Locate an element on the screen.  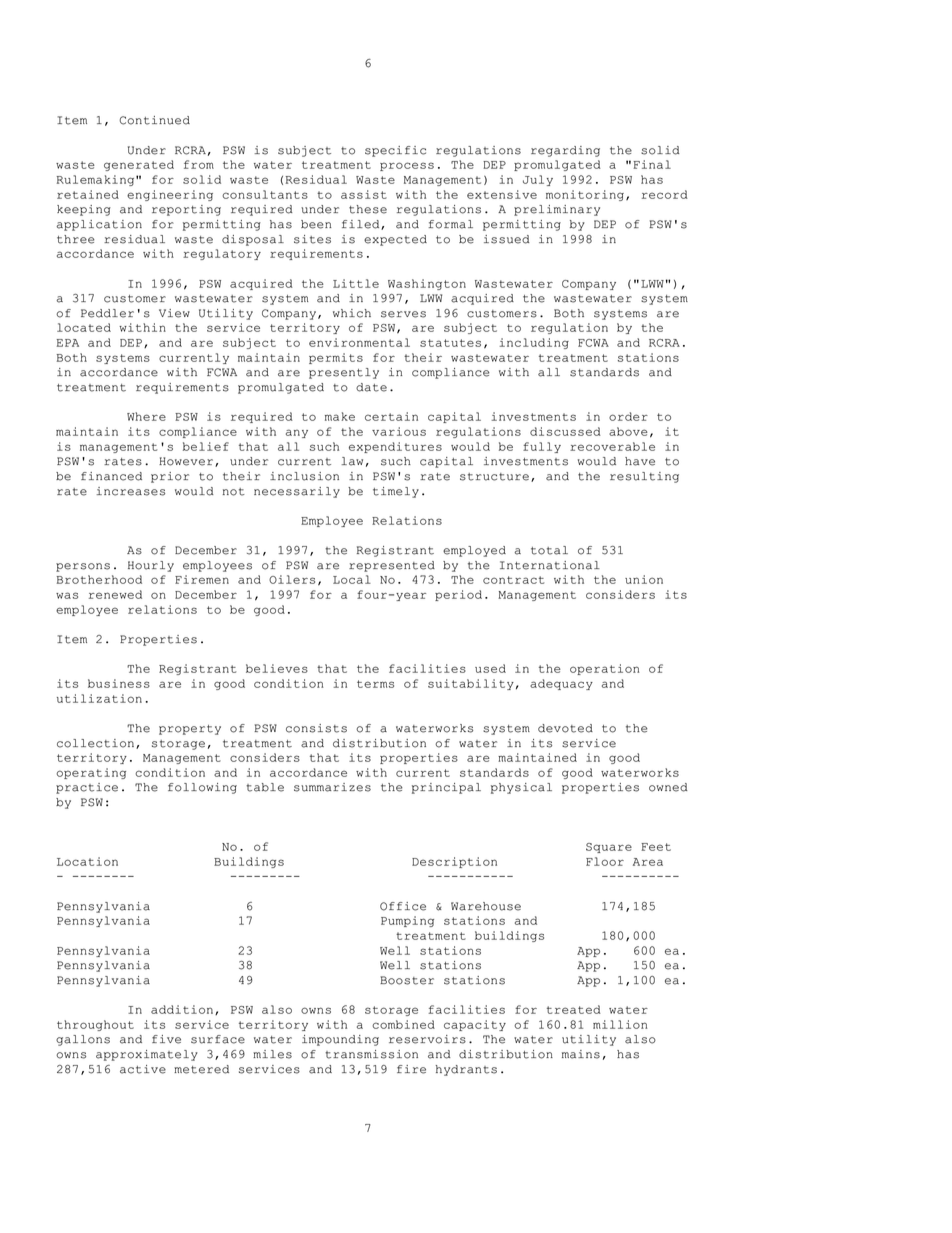
transmission is located at coordinates (371, 1054).
